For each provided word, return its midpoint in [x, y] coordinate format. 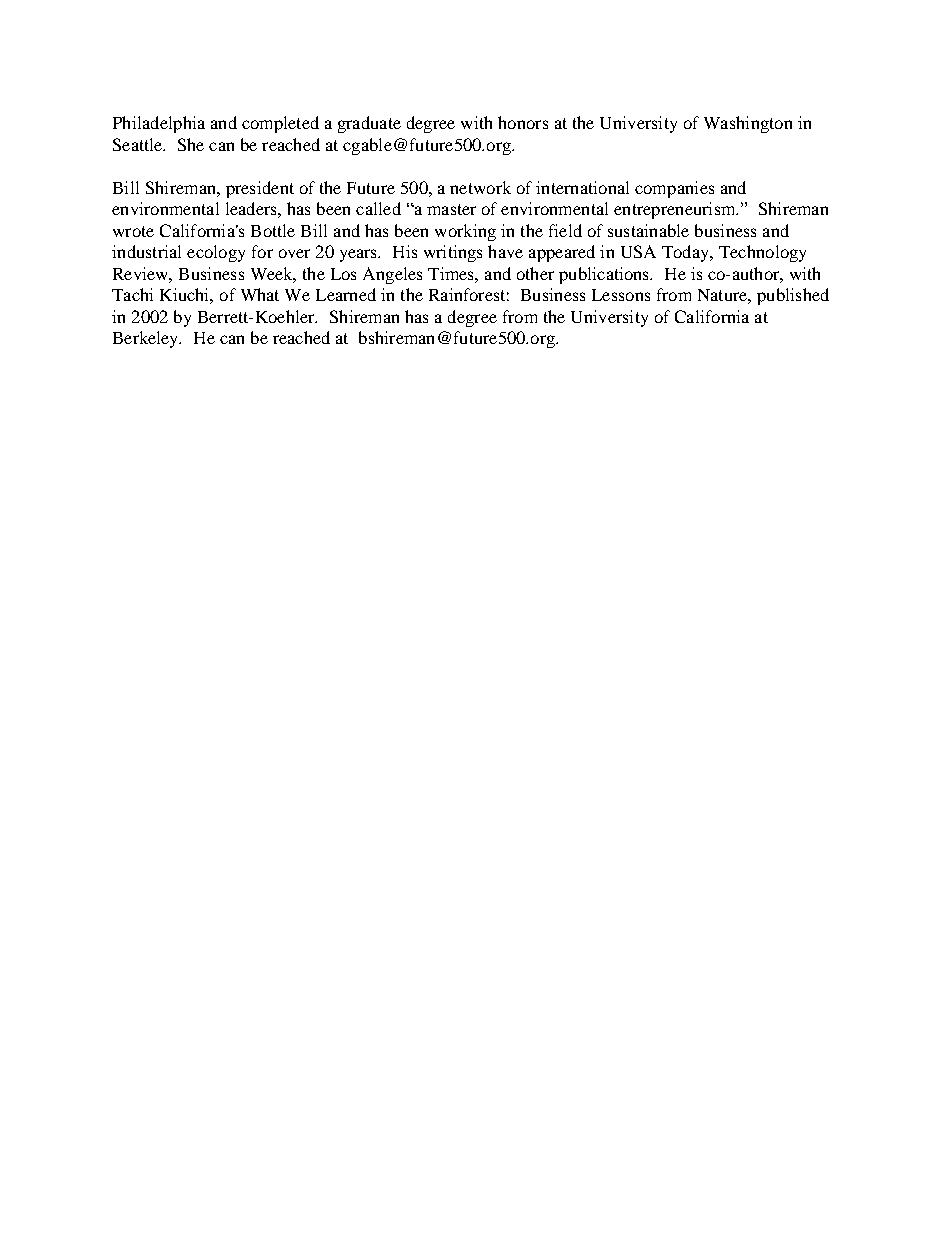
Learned [346, 294]
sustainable [648, 230]
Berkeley [147, 339]
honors [523, 122]
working [465, 232]
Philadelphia [159, 124]
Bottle [273, 230]
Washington [748, 124]
